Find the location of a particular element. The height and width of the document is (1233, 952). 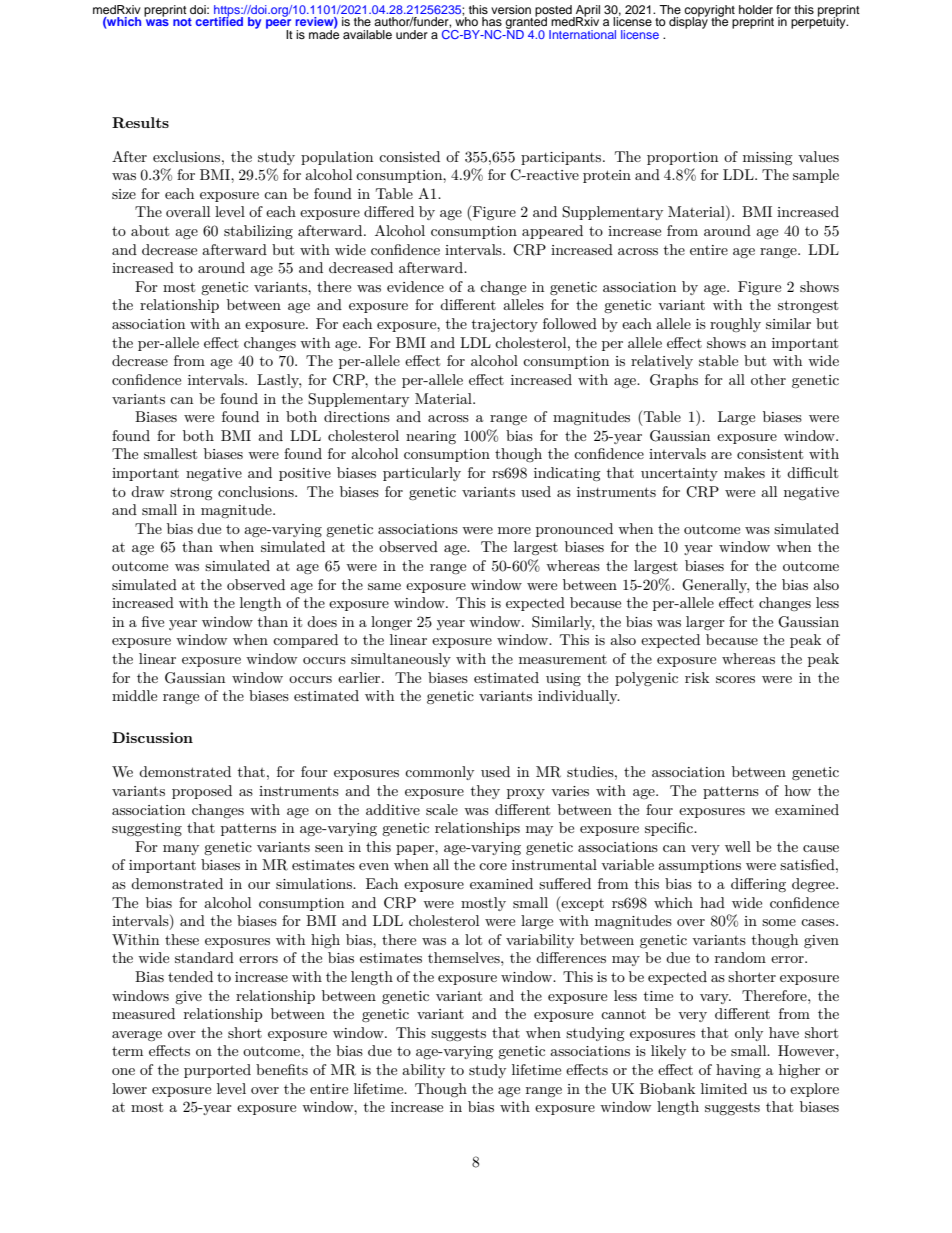

conclusions is located at coordinates (257, 491).
